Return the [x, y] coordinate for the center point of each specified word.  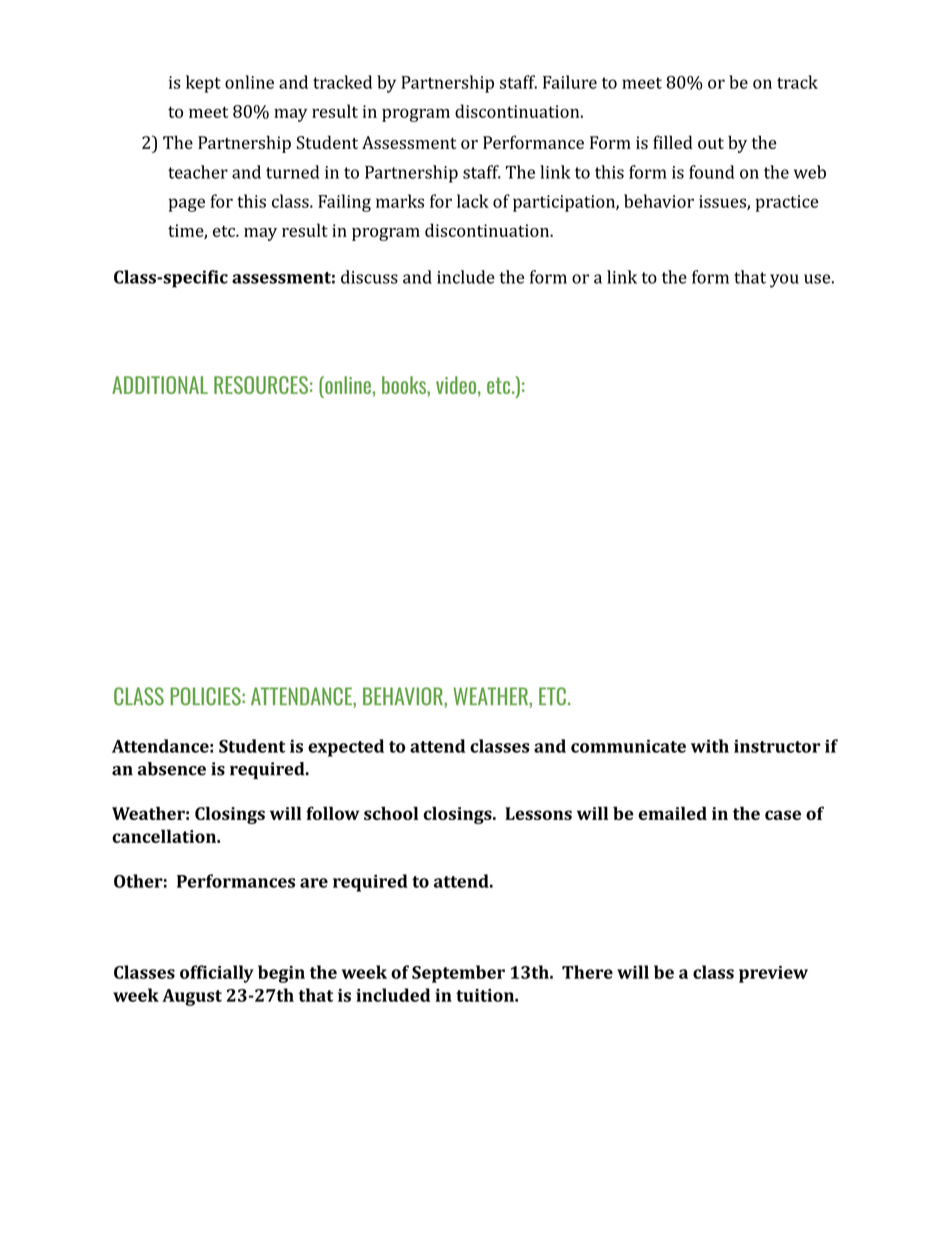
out [711, 143]
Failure [570, 82]
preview [773, 974]
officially [217, 974]
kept [203, 84]
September [458, 974]
